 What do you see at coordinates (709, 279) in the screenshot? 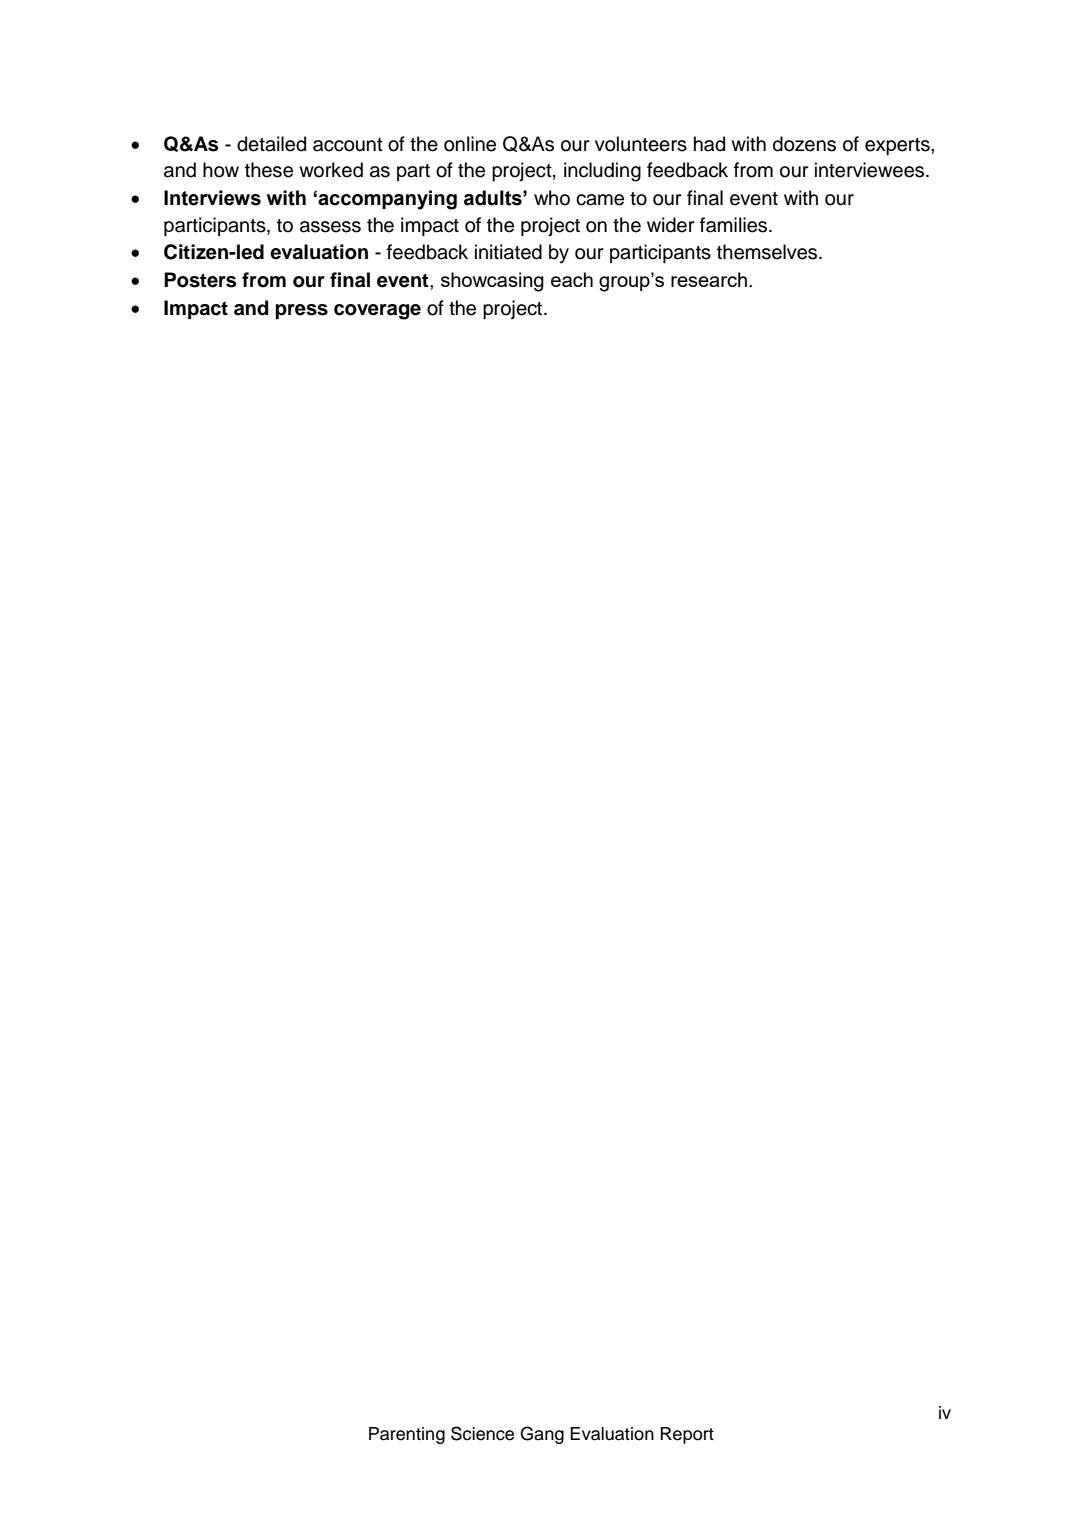
I see `research` at bounding box center [709, 279].
